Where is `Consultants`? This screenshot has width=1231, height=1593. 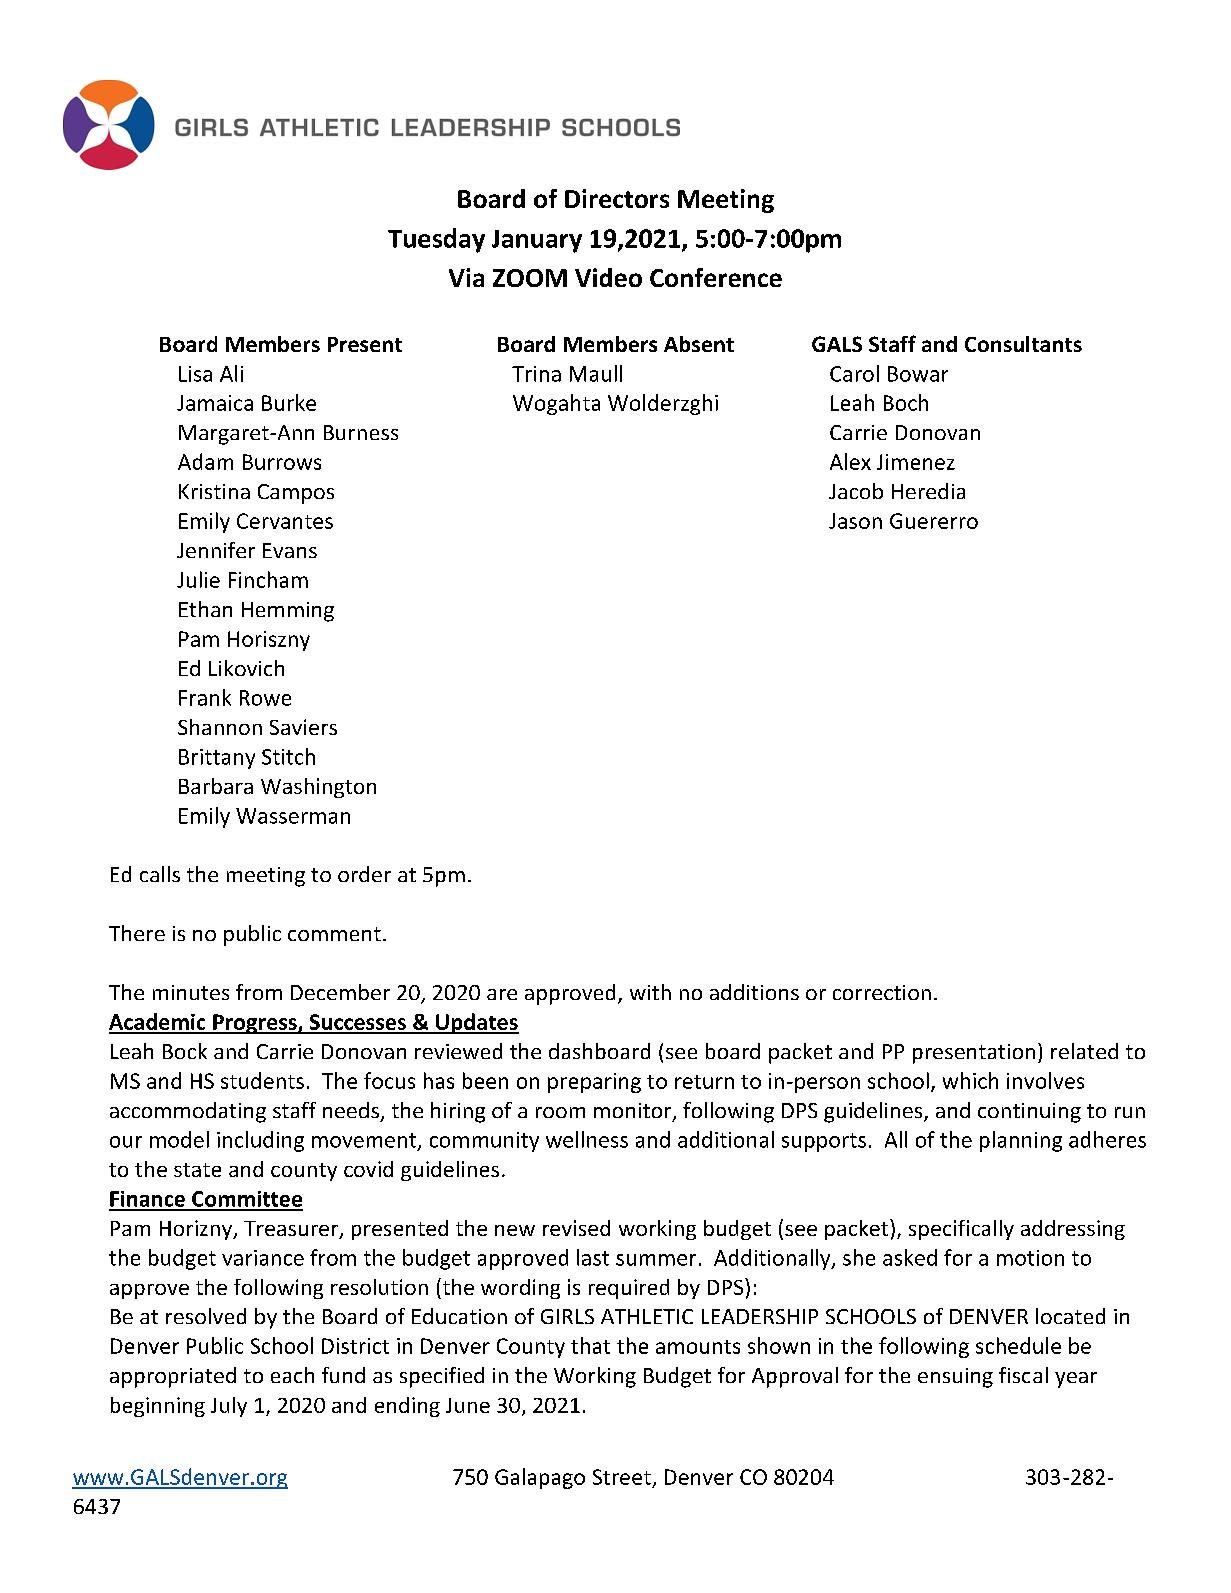 Consultants is located at coordinates (1023, 344).
